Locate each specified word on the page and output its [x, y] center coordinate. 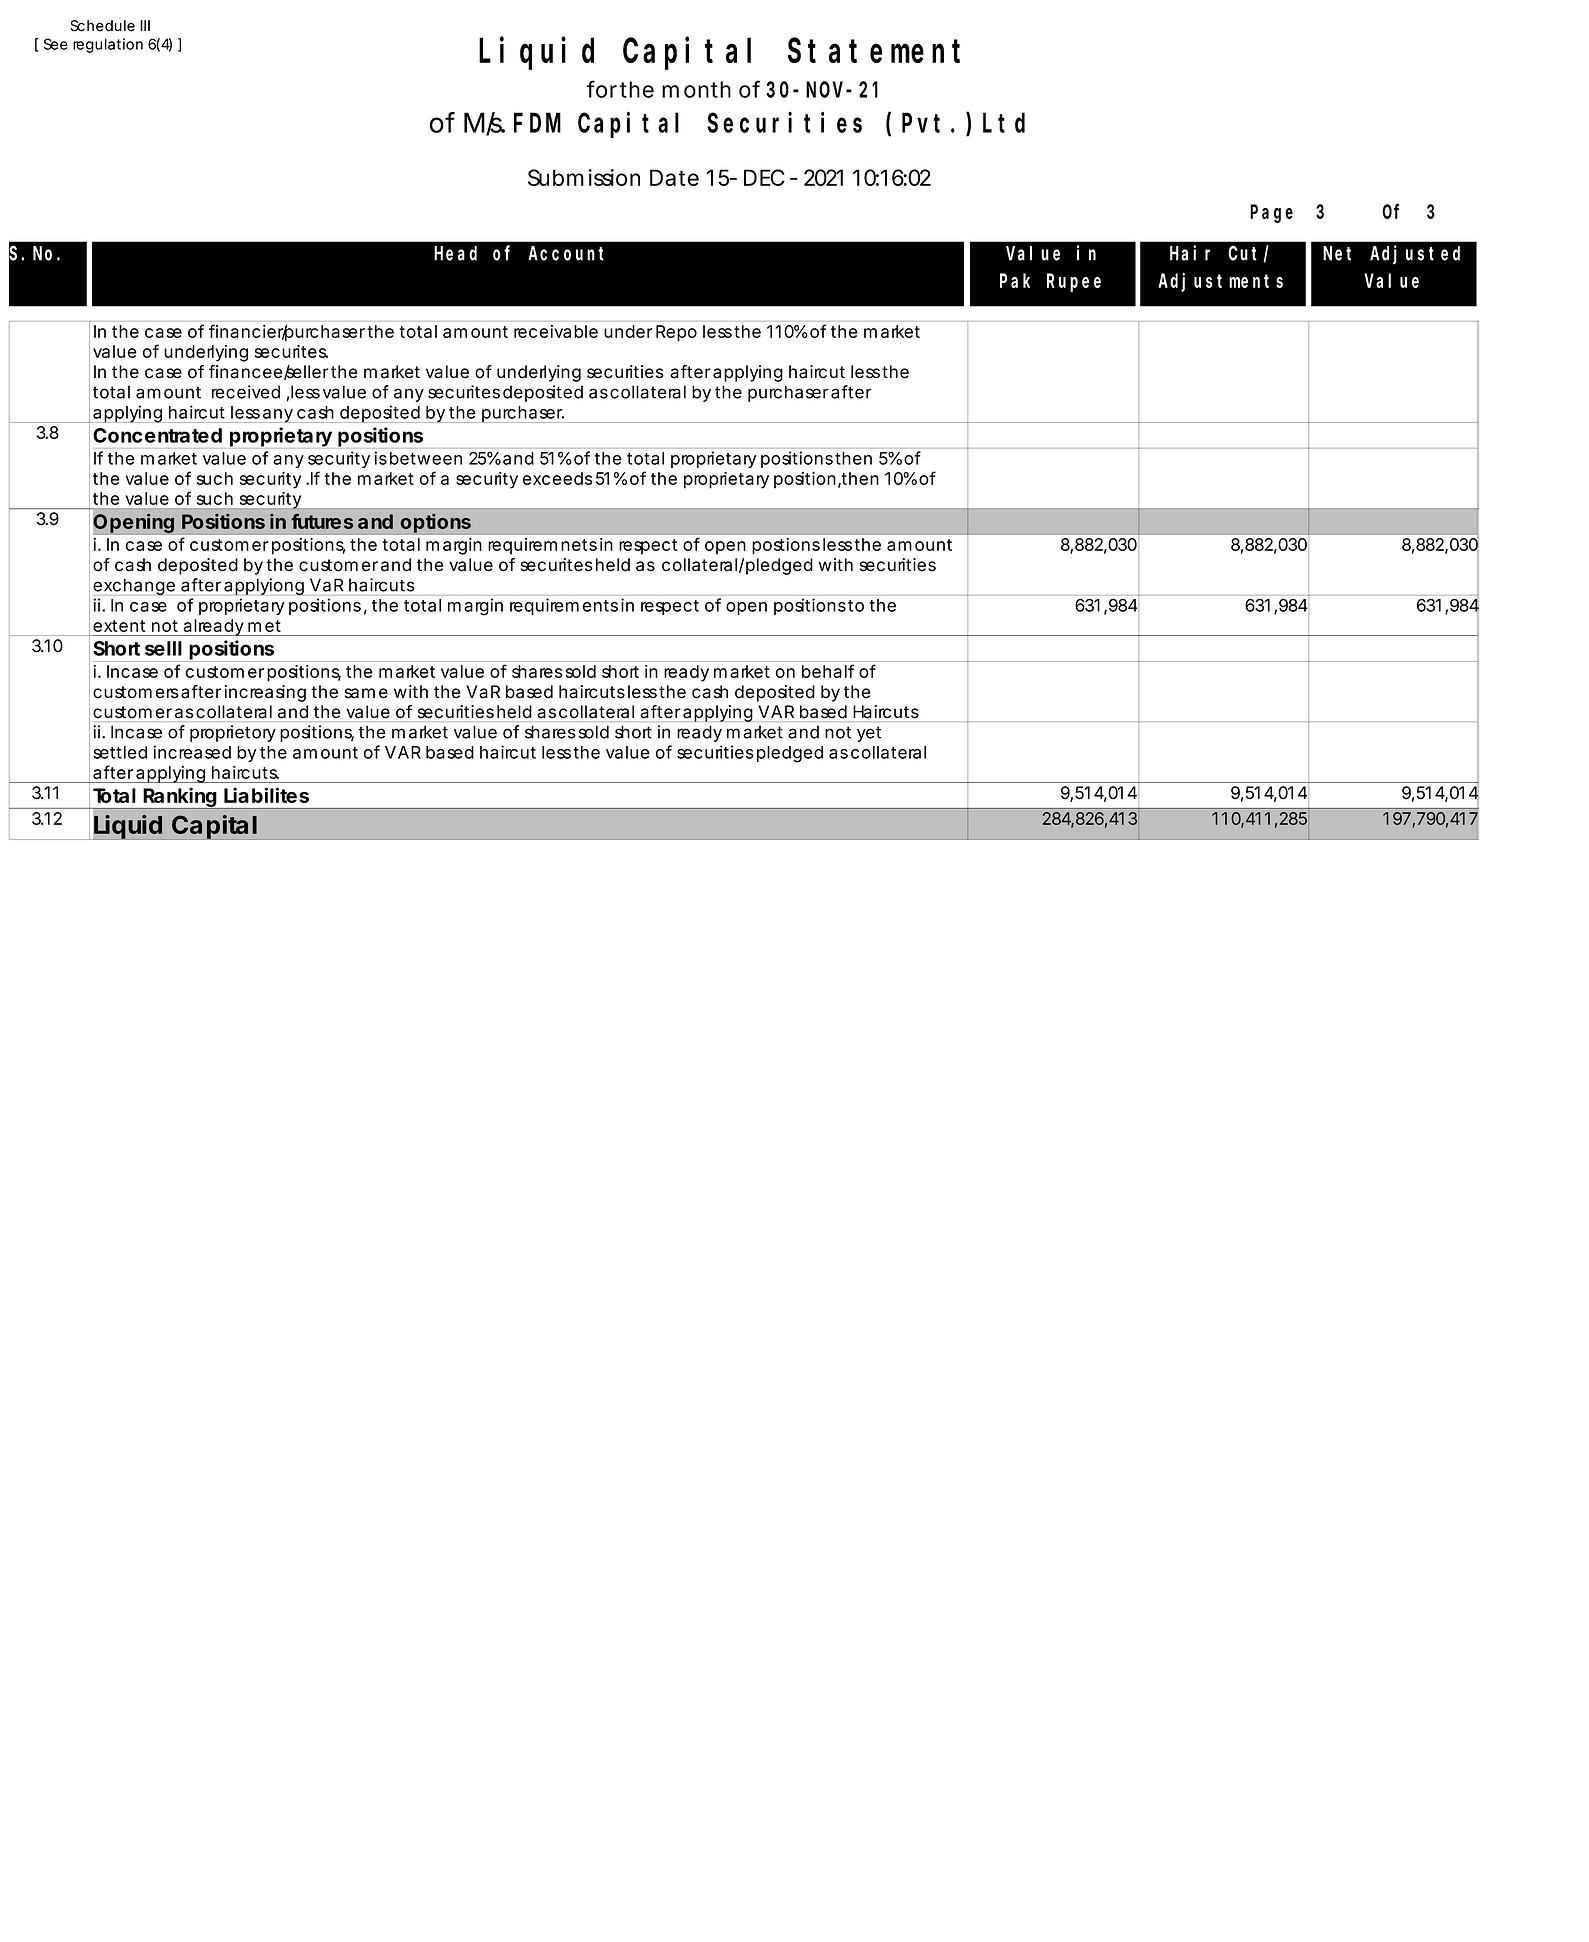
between [426, 458]
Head [455, 253]
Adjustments [1220, 282]
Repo [676, 333]
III [145, 25]
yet [869, 734]
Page [1271, 214]
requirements [564, 606]
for [602, 89]
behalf [828, 671]
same [366, 693]
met [264, 626]
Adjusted [1415, 255]
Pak [1015, 280]
